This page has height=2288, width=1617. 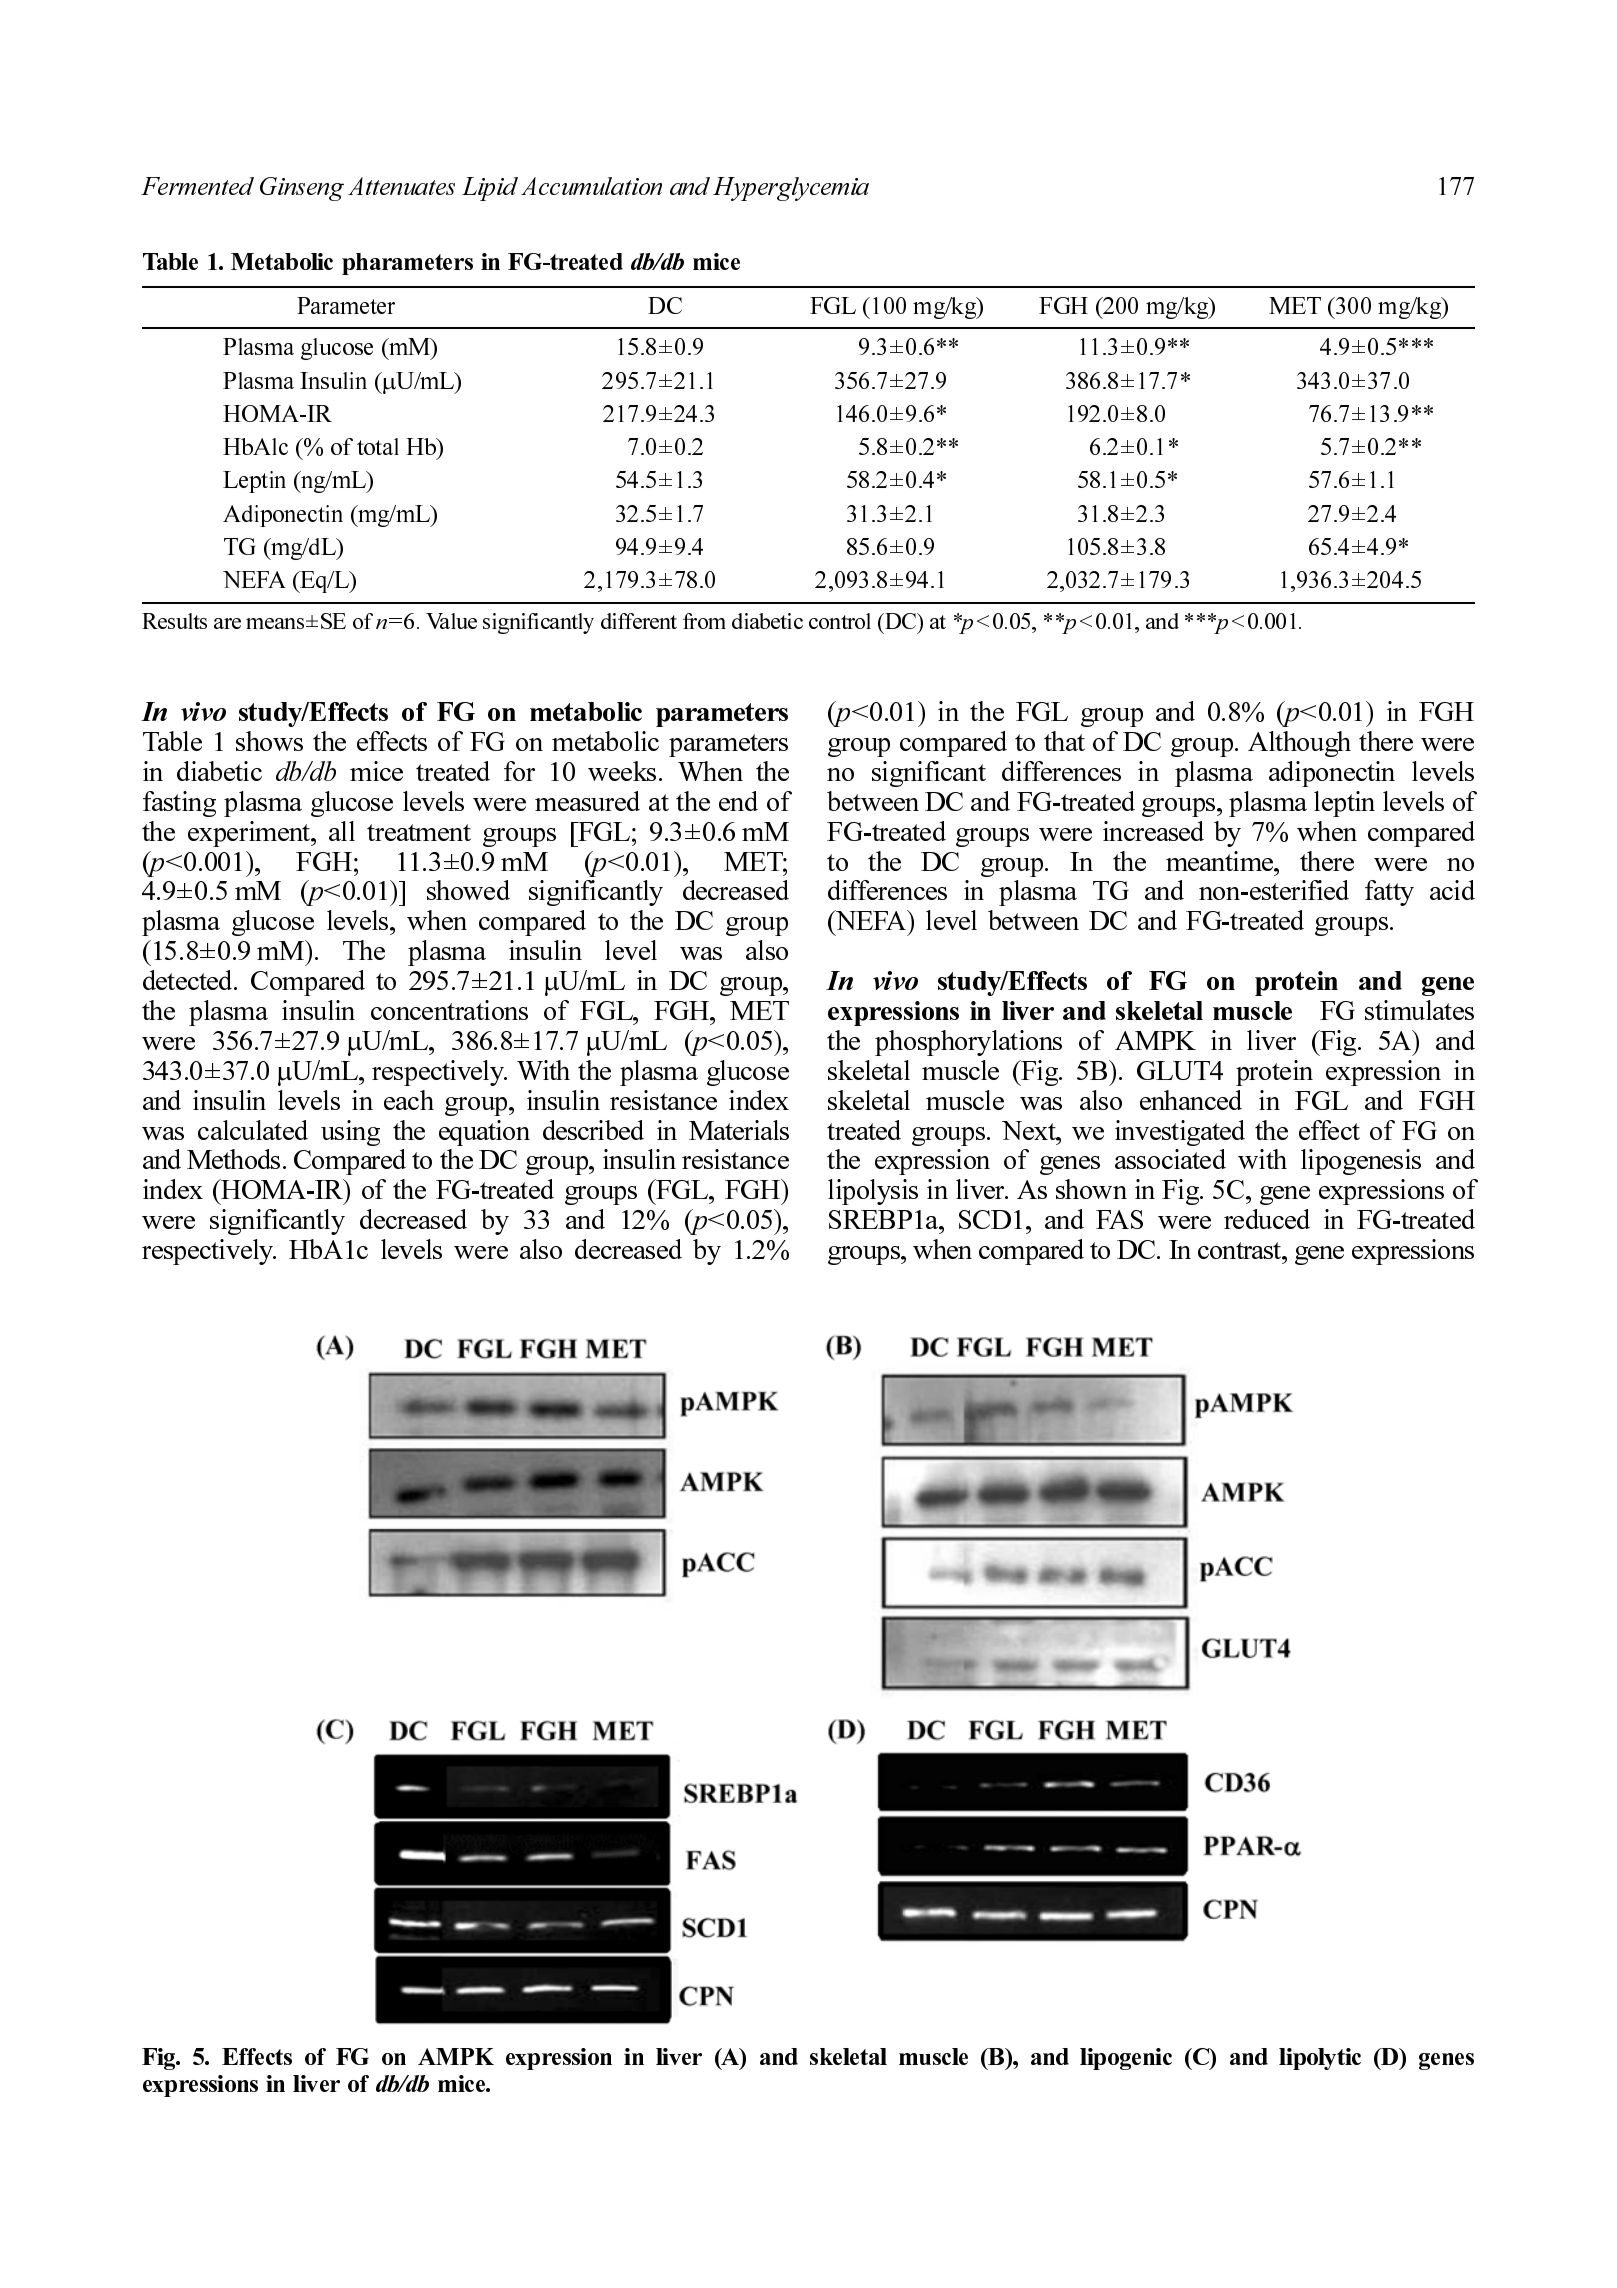 What do you see at coordinates (739, 1130) in the page?
I see `Materials` at bounding box center [739, 1130].
